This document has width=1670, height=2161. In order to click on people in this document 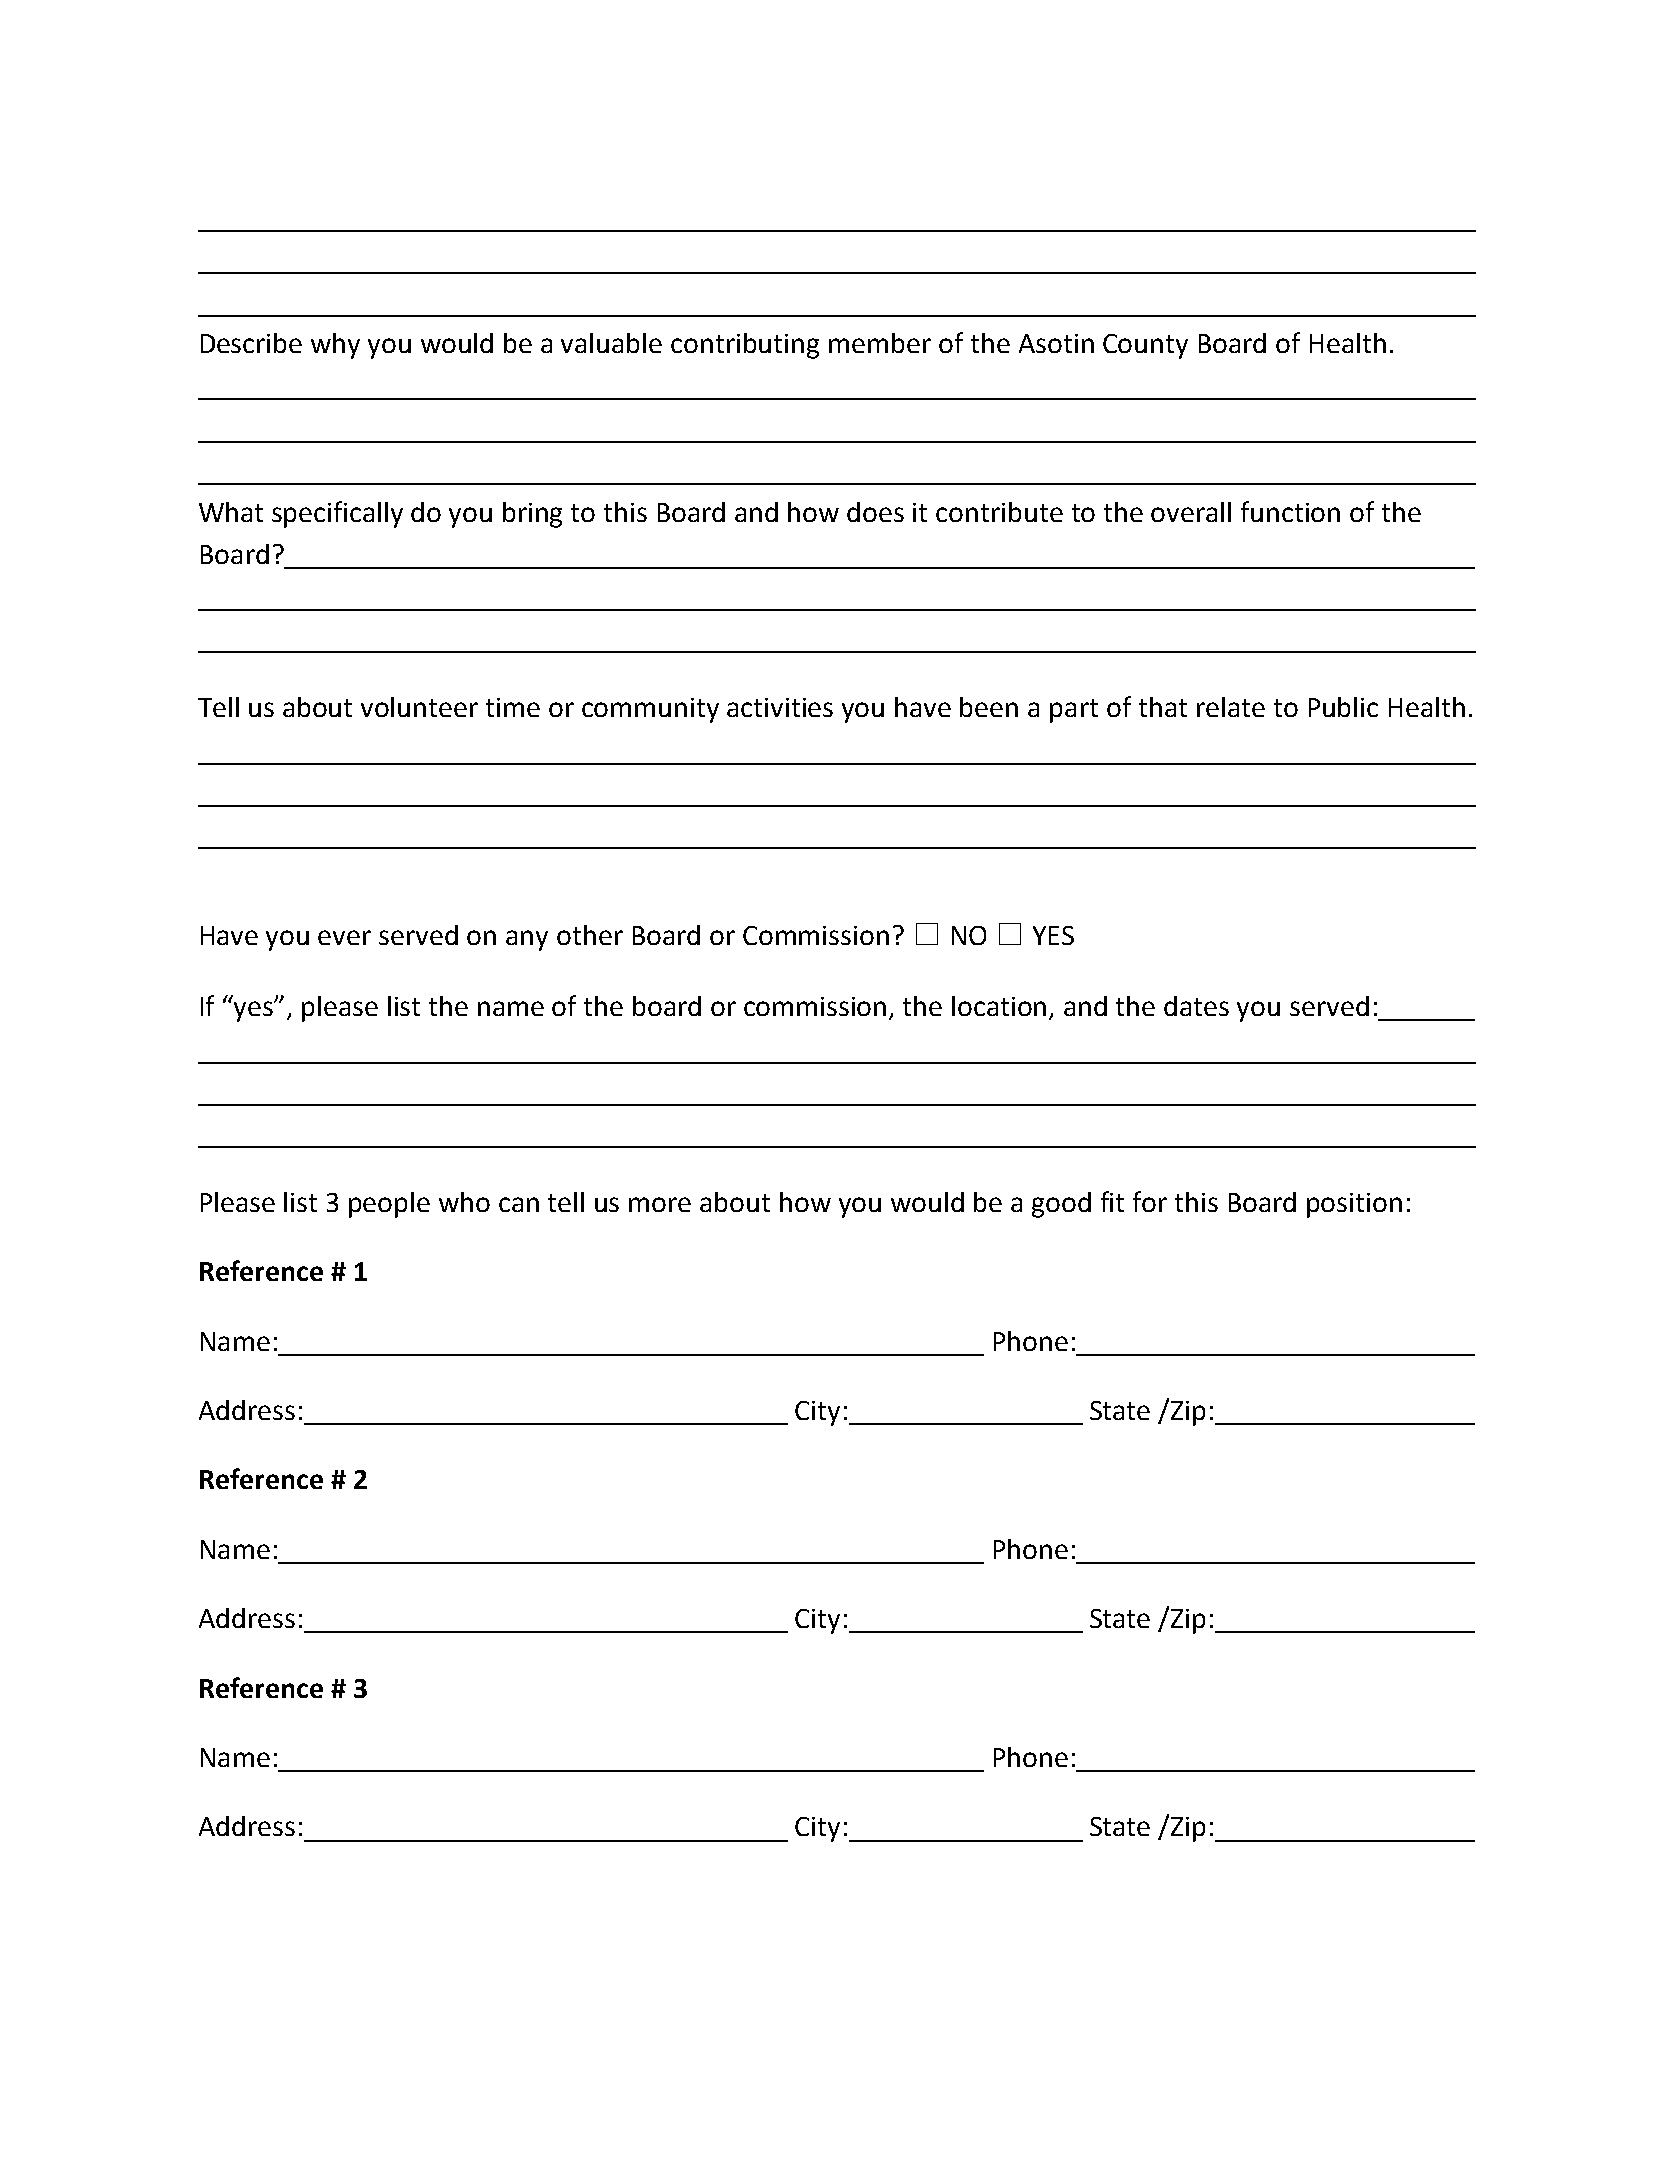, I will do `click(389, 1205)`.
